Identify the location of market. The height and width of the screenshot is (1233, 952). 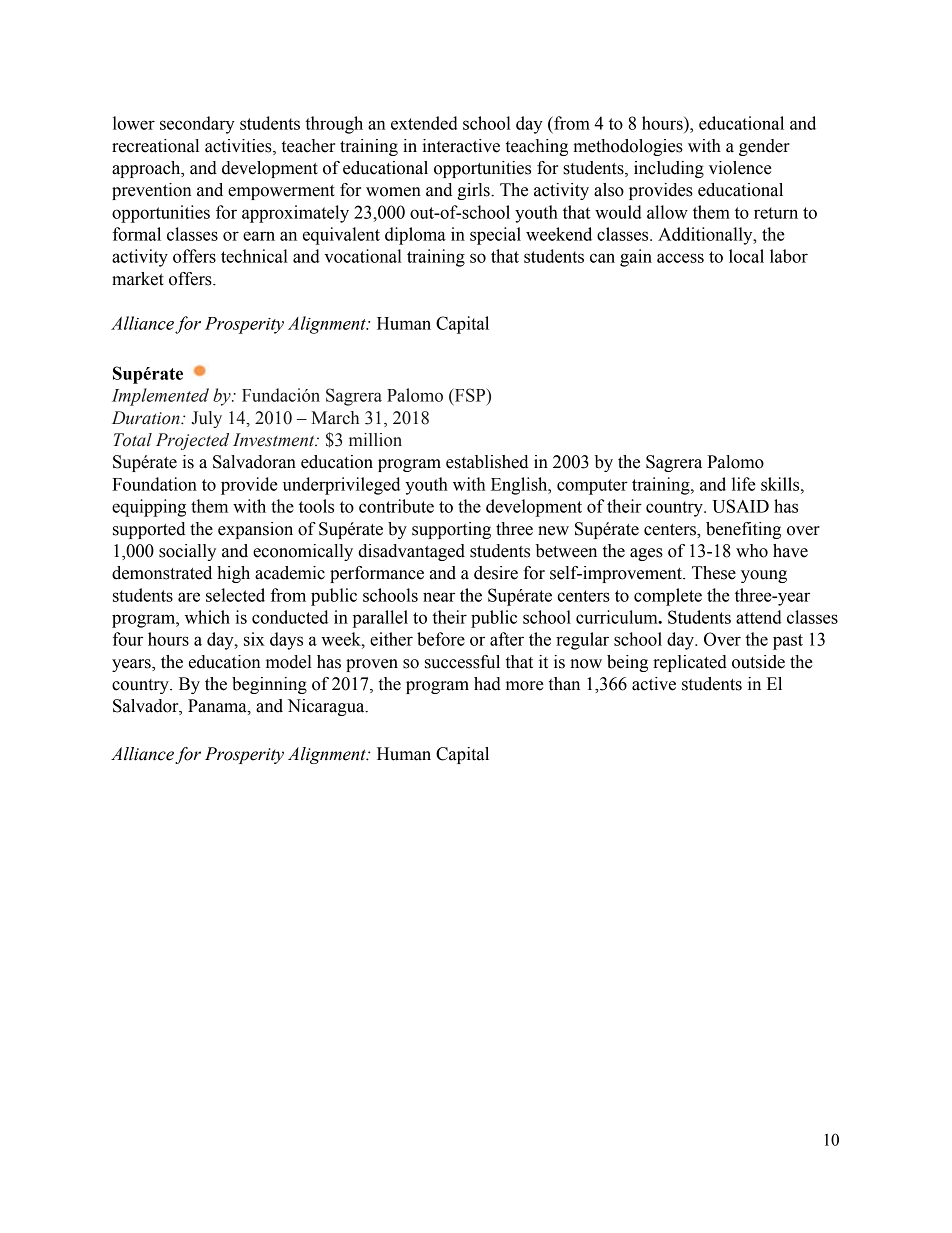
(138, 279).
